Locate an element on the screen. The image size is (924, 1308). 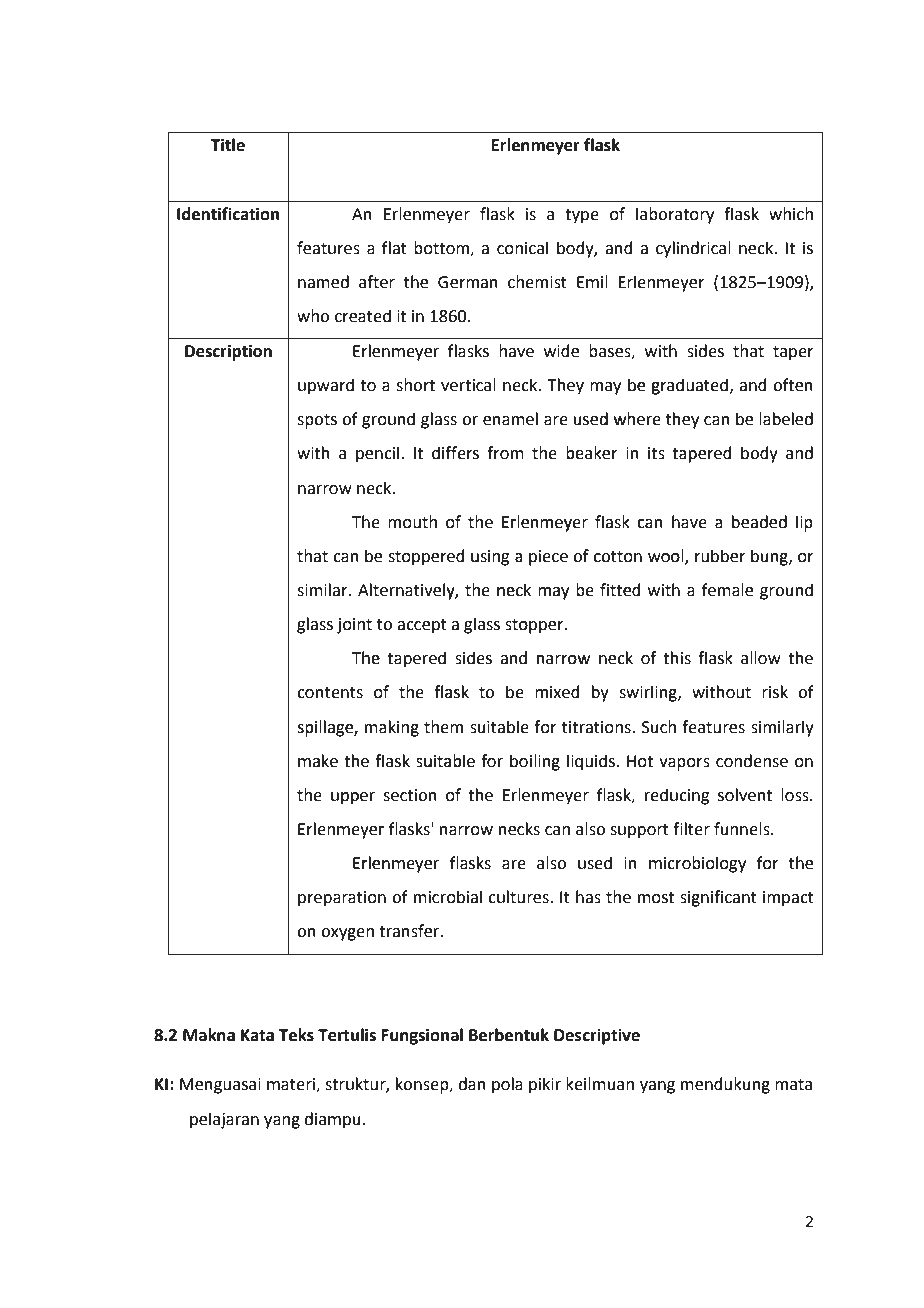
joint is located at coordinates (354, 626).
